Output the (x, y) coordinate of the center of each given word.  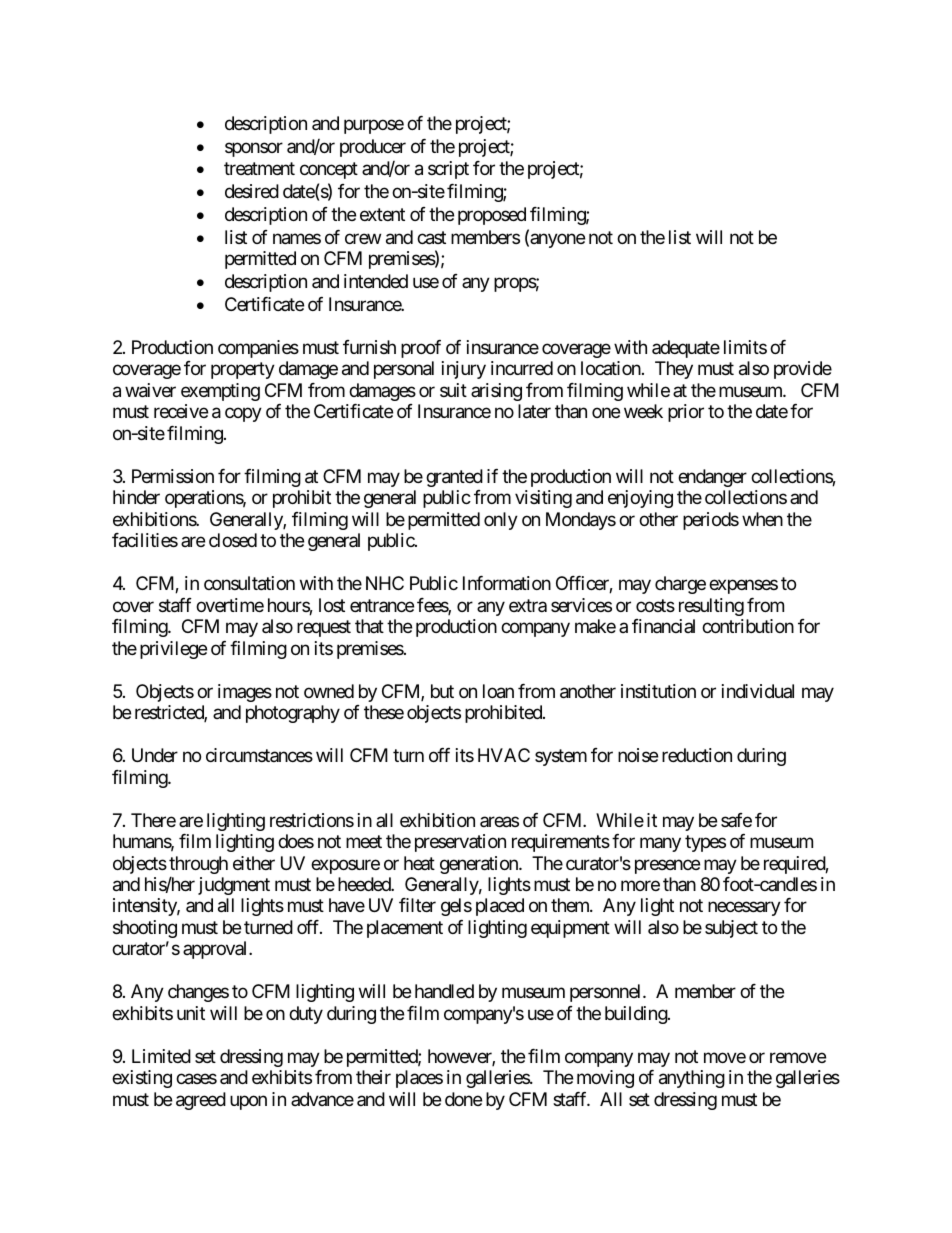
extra (528, 605)
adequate (686, 349)
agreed (201, 1101)
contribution (748, 626)
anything (692, 1079)
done (463, 1099)
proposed (492, 216)
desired (252, 191)
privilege (173, 650)
